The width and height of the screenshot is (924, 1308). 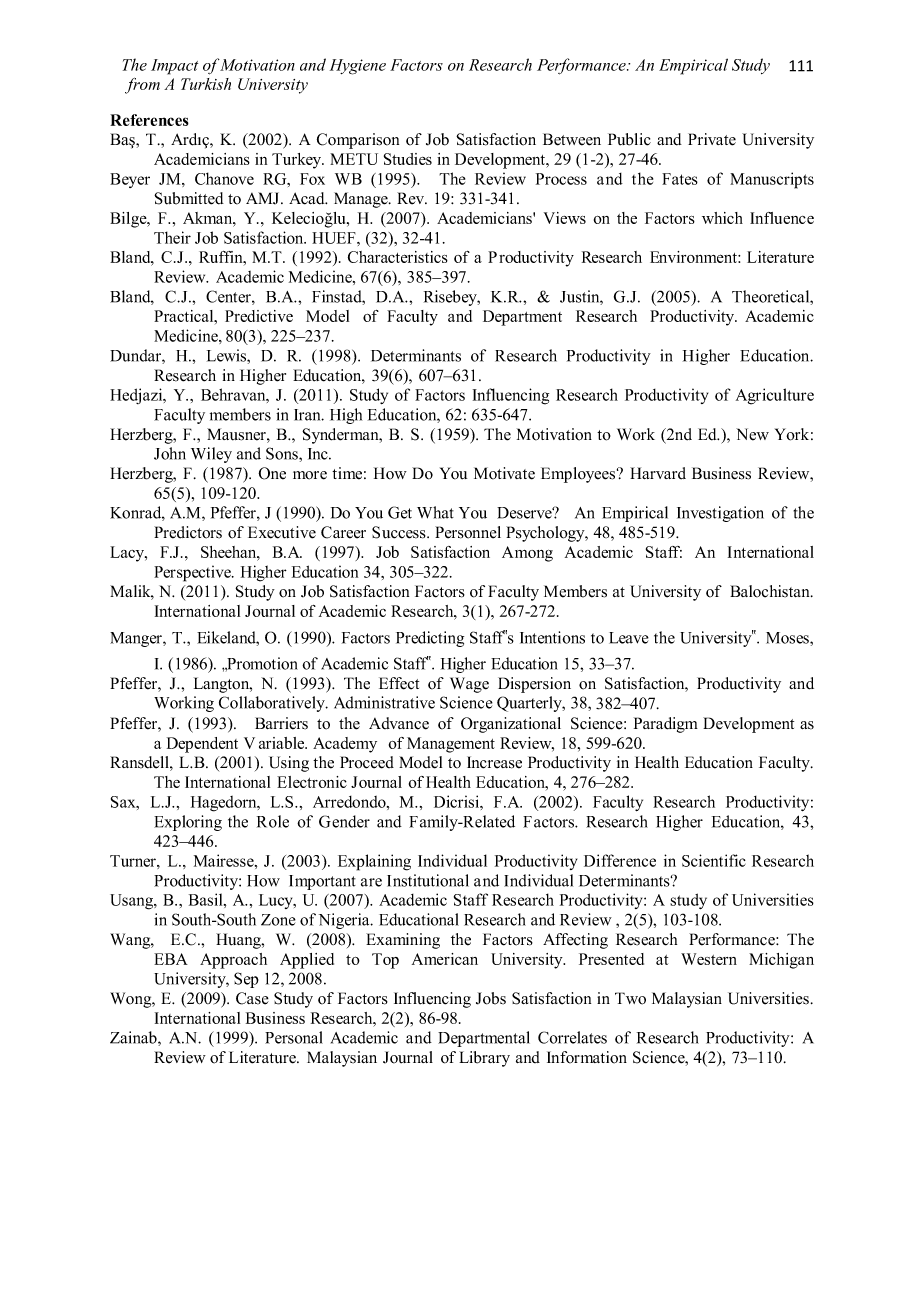 I want to click on Private, so click(x=712, y=139).
